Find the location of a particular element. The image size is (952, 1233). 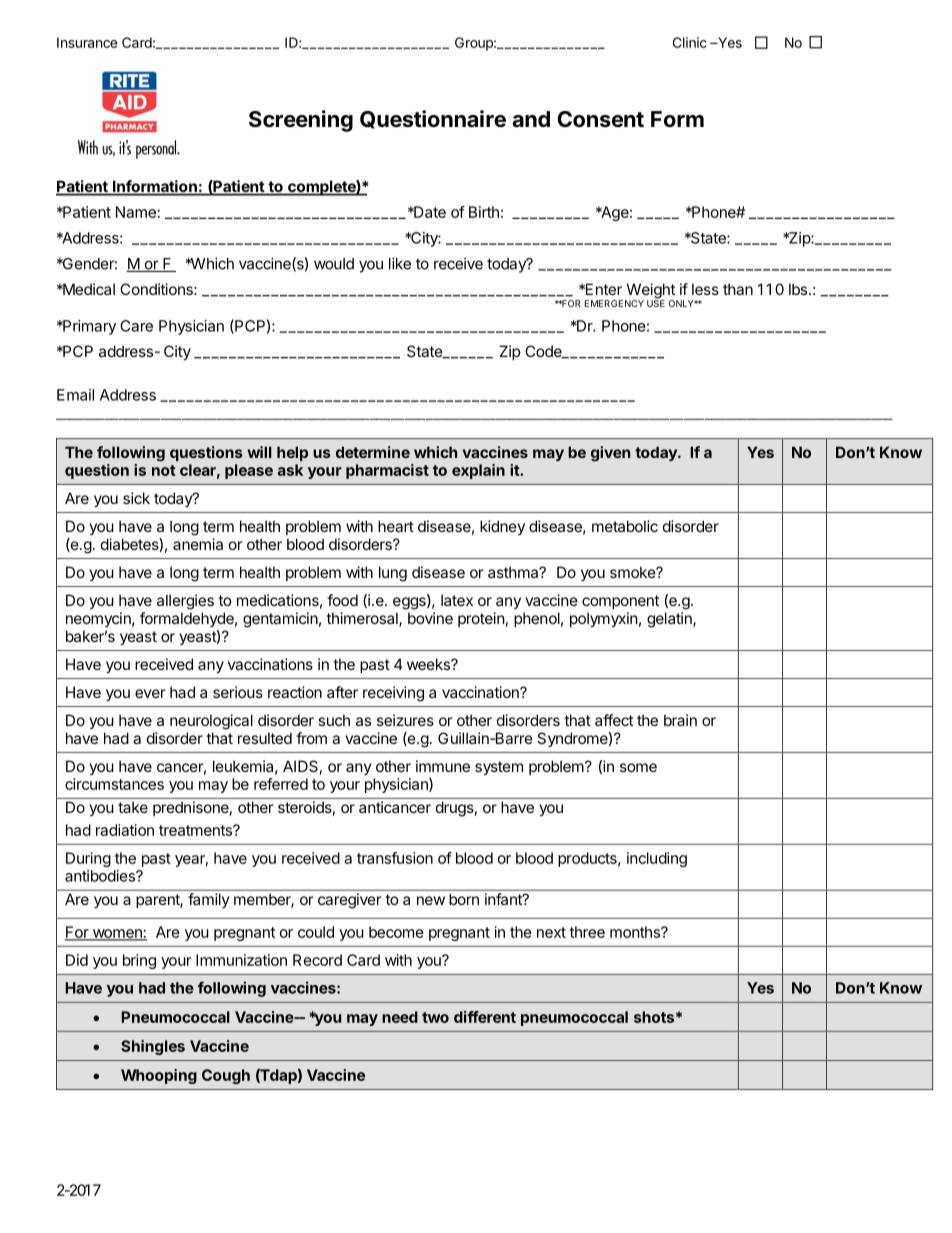

Insurance is located at coordinates (87, 42).
